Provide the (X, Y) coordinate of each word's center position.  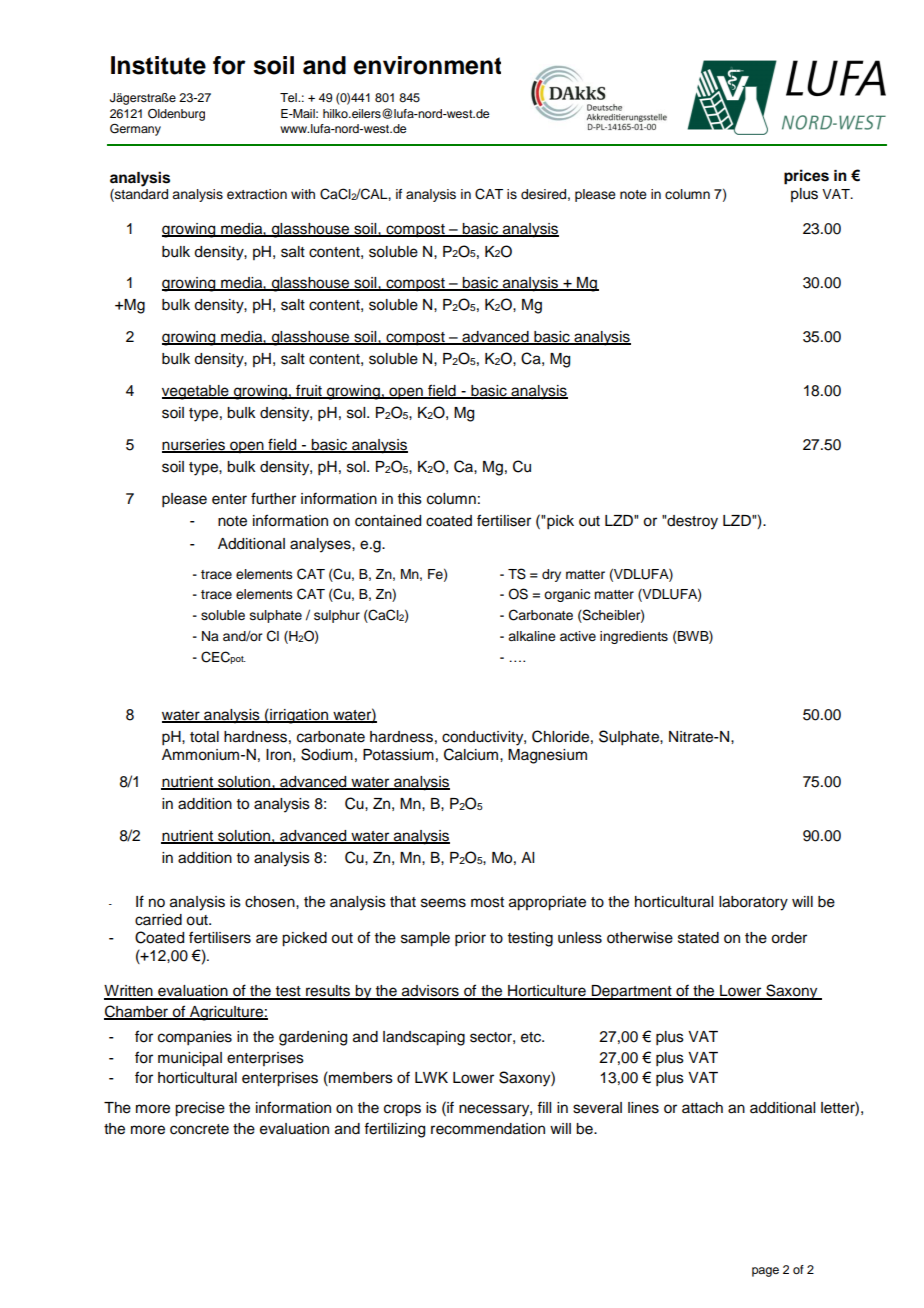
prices (806, 177)
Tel (289, 97)
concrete (199, 1129)
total (204, 737)
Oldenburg (176, 115)
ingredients (634, 637)
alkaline (532, 636)
